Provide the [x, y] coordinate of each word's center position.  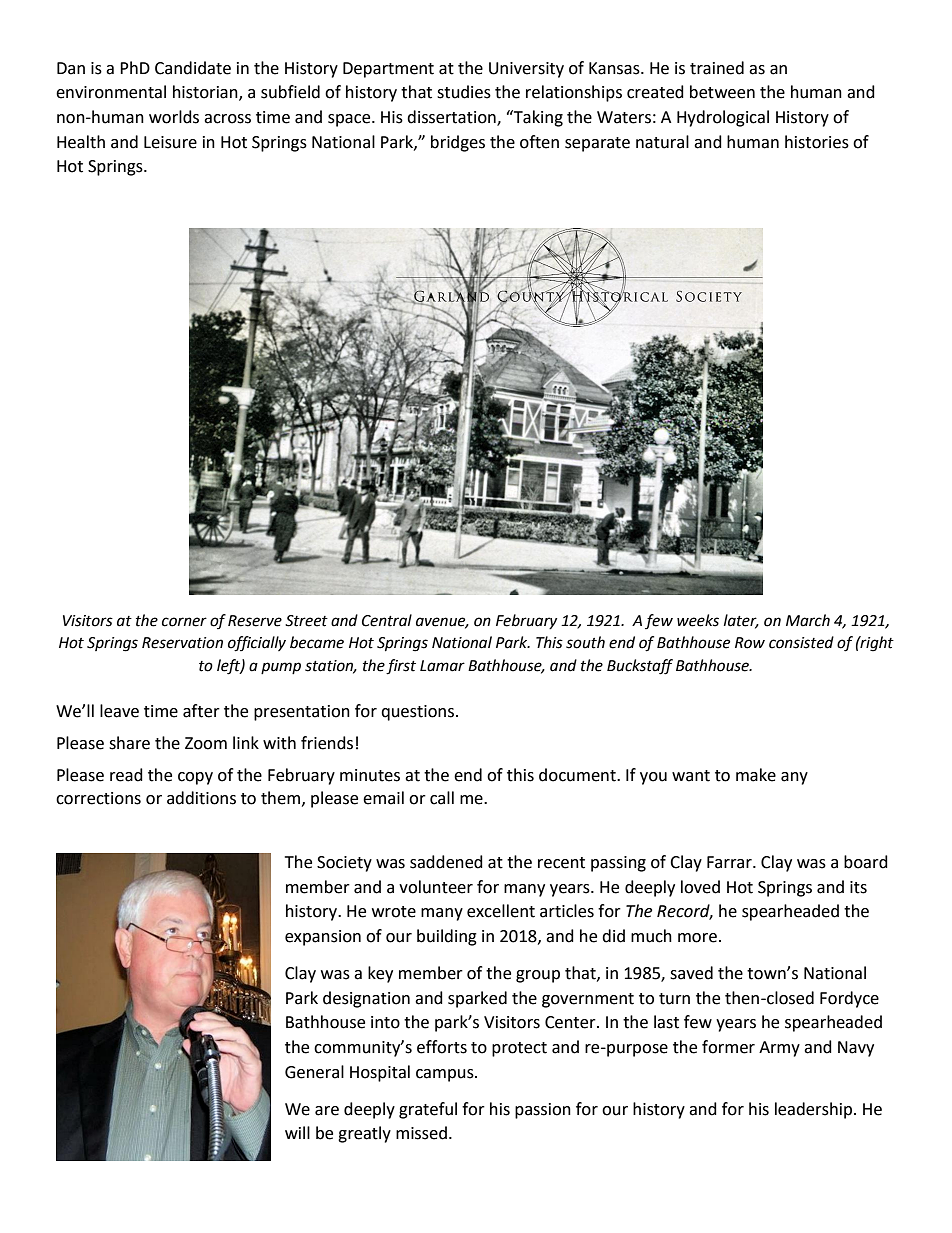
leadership [813, 1110]
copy [195, 778]
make [756, 775]
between [722, 92]
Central [387, 620]
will [297, 1132]
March [808, 620]
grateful [428, 1110]
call [442, 798]
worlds [174, 117]
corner [184, 622]
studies [464, 92]
